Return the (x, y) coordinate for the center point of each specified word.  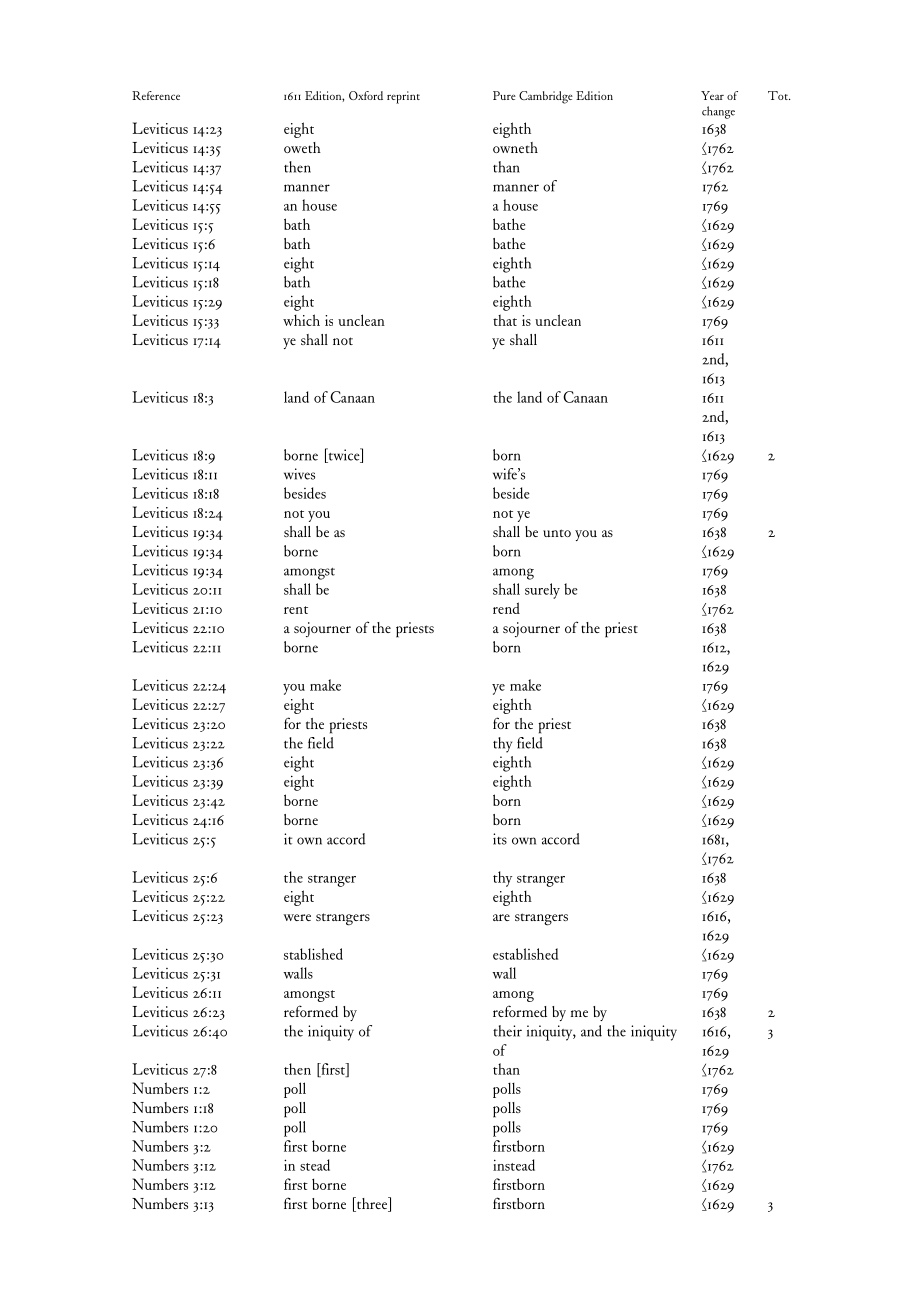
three (372, 1204)
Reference (156, 95)
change (718, 112)
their (507, 1031)
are (501, 917)
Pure (504, 95)
